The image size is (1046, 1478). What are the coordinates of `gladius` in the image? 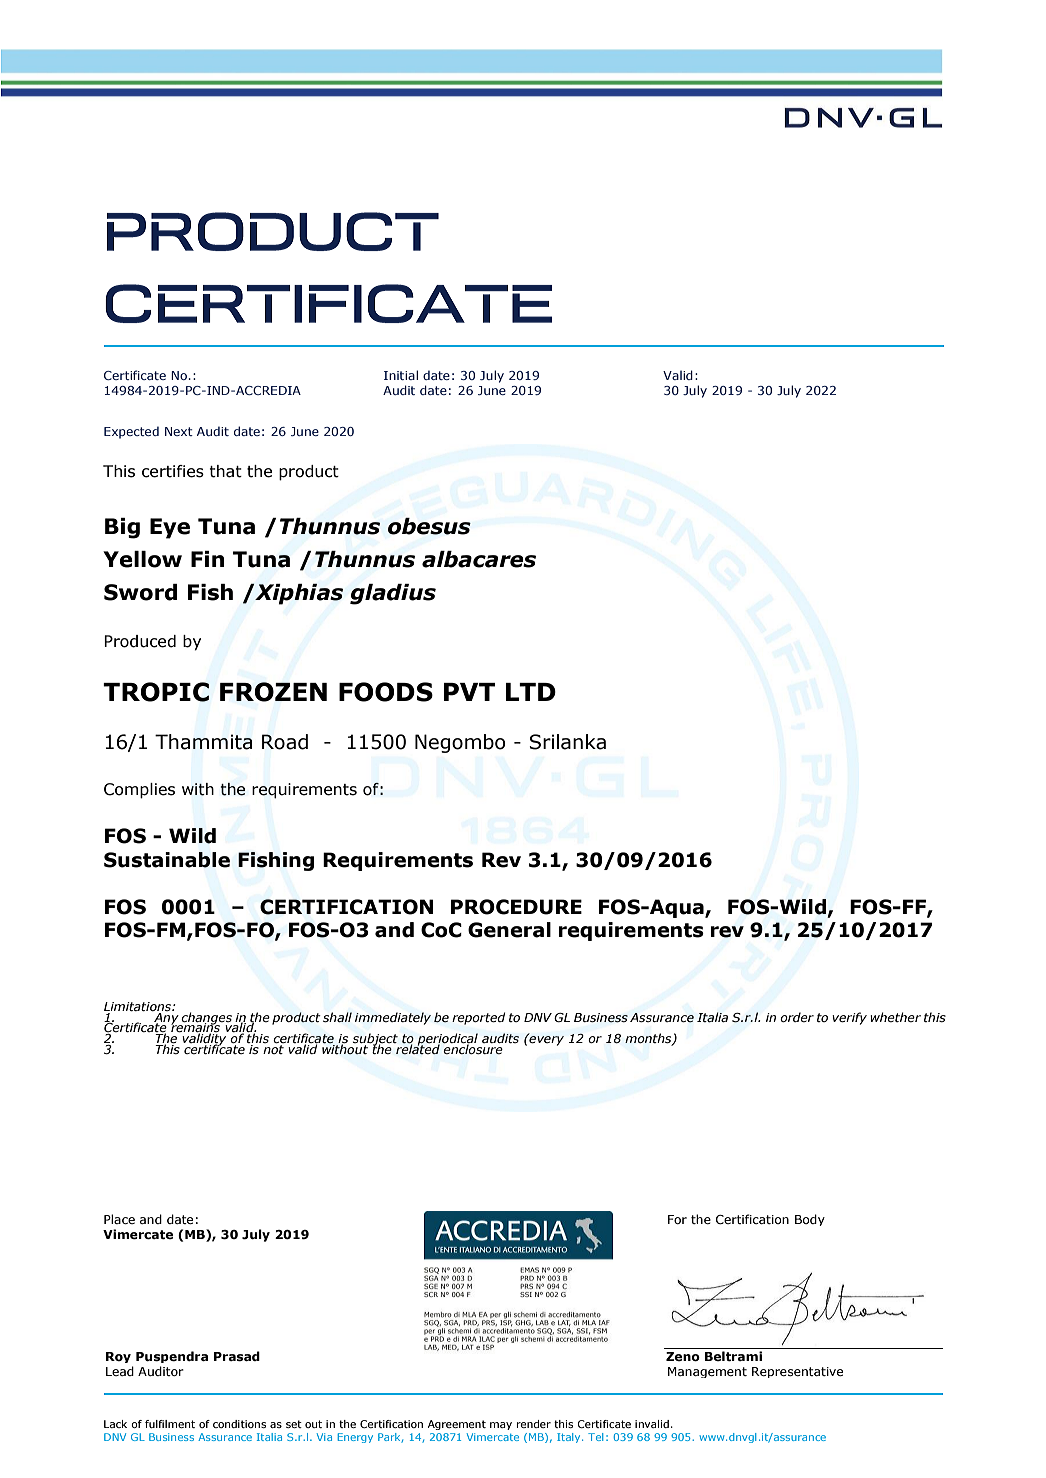 It's located at (393, 594).
